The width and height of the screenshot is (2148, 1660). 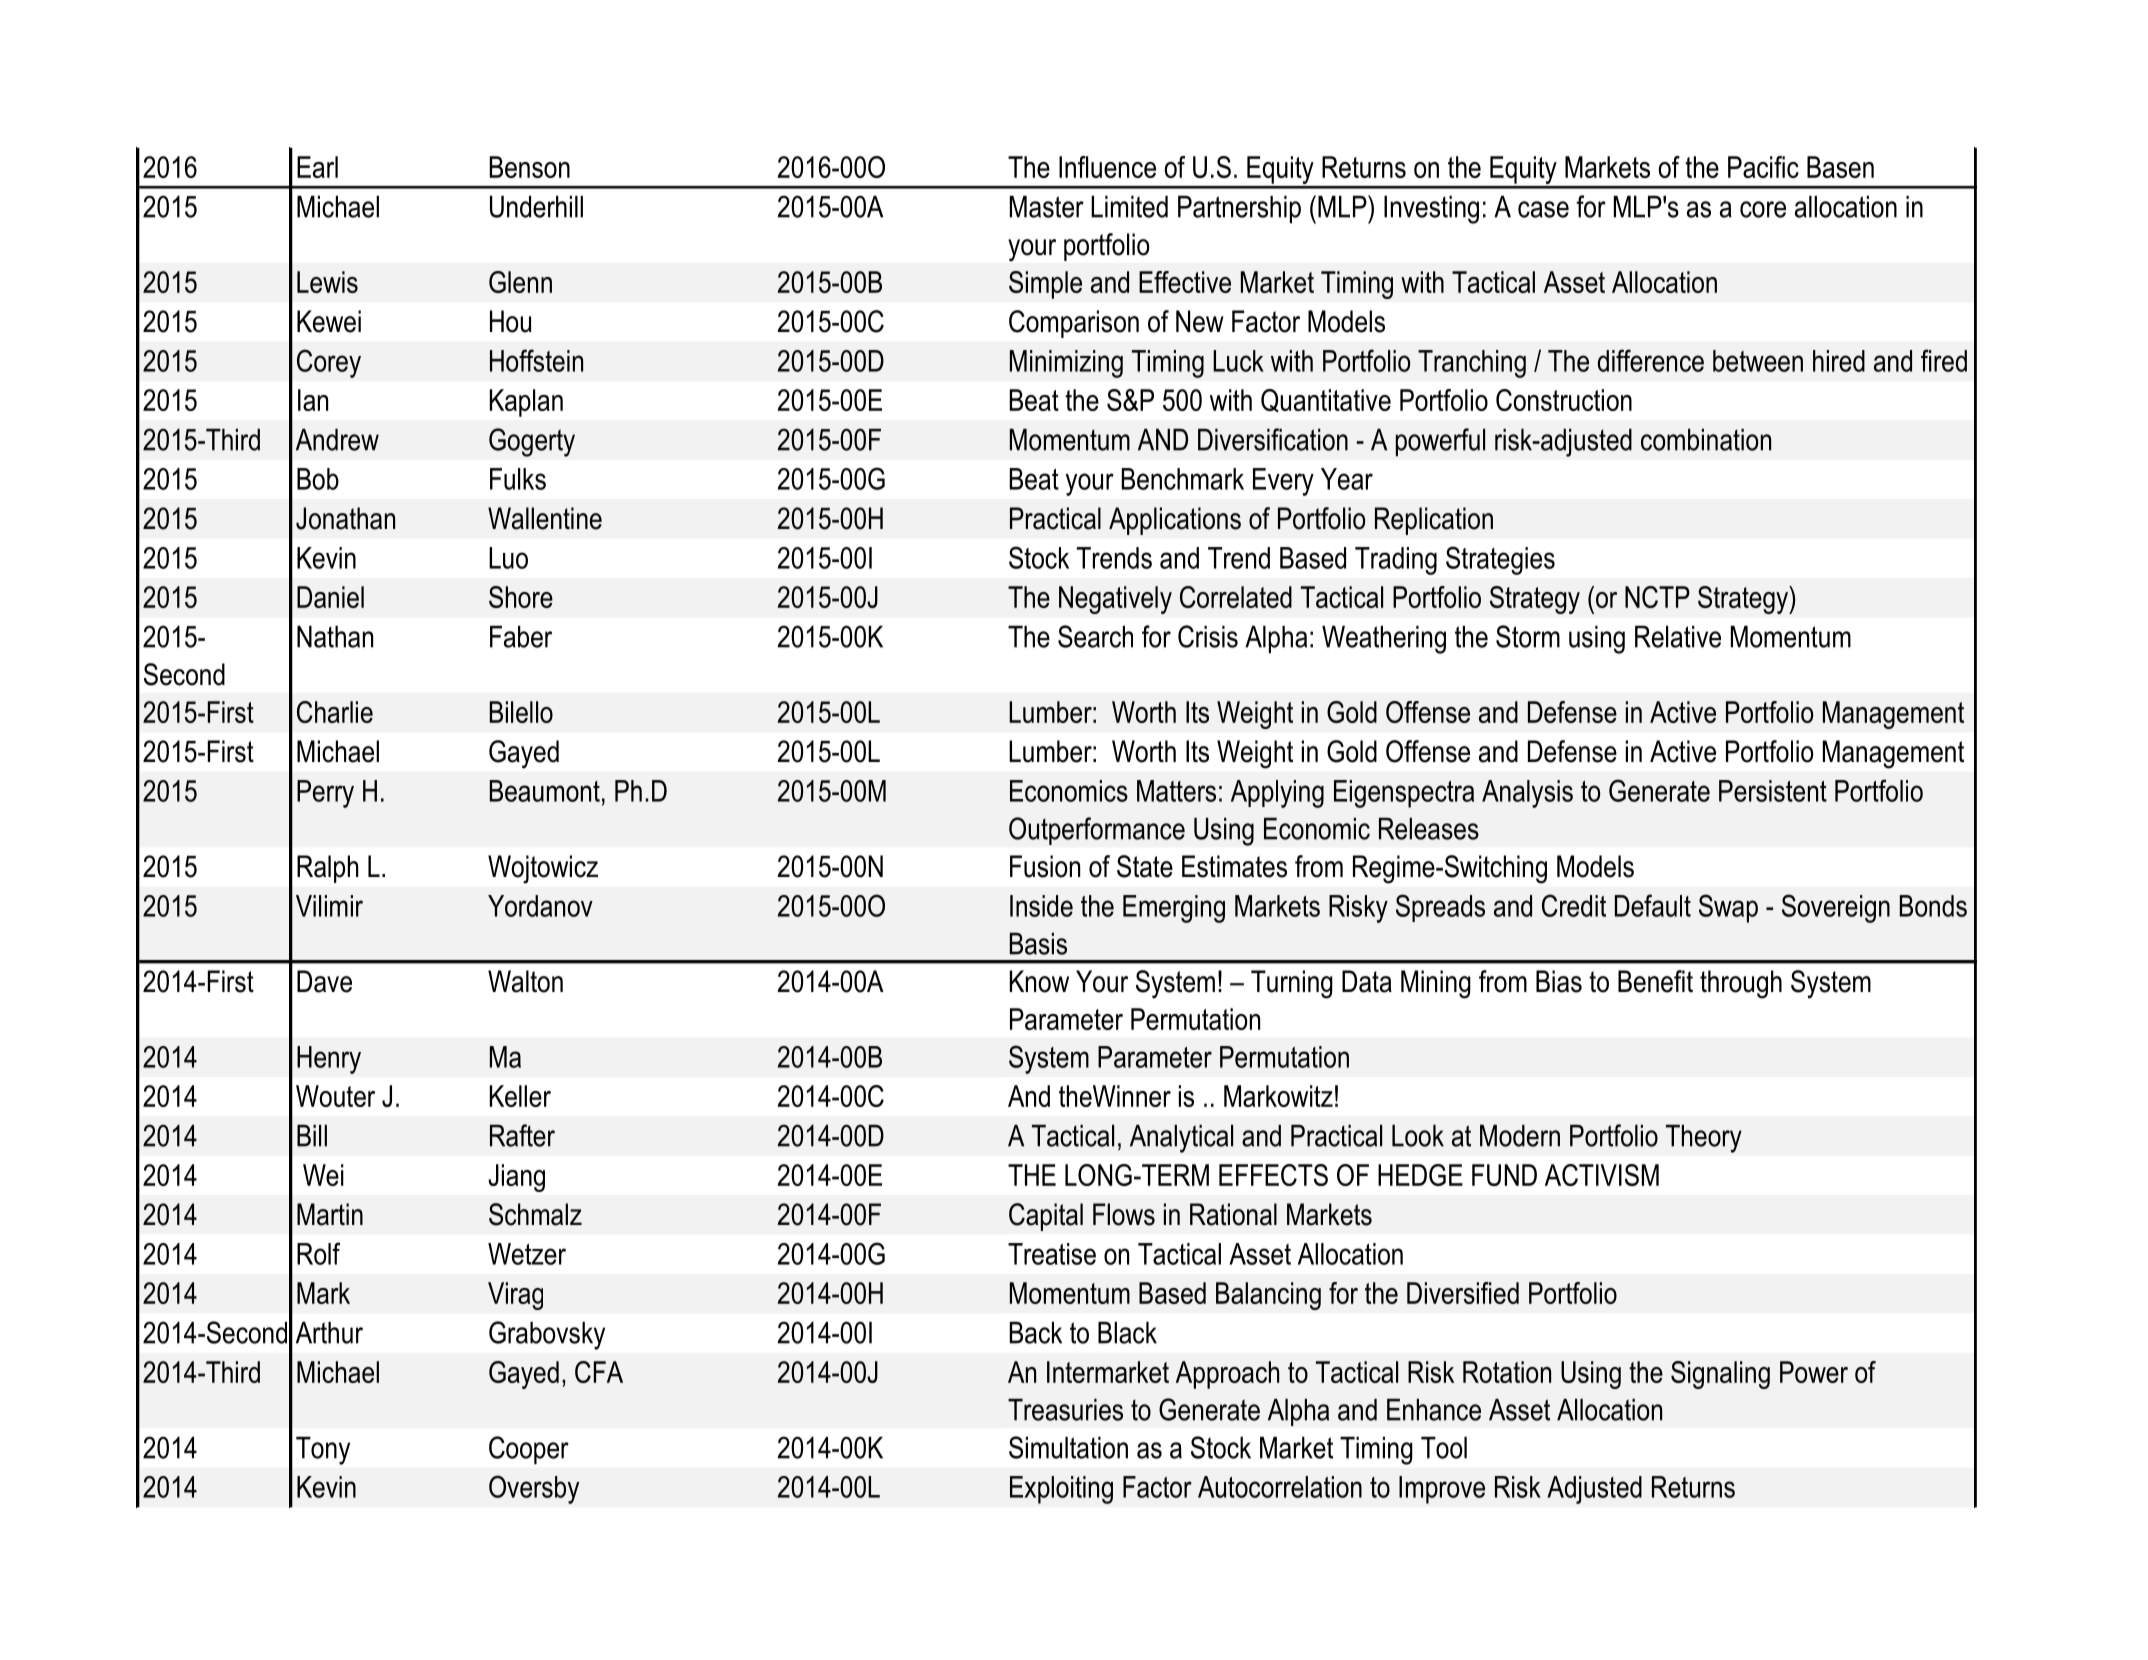 I want to click on Beaumont, so click(x=545, y=791).
